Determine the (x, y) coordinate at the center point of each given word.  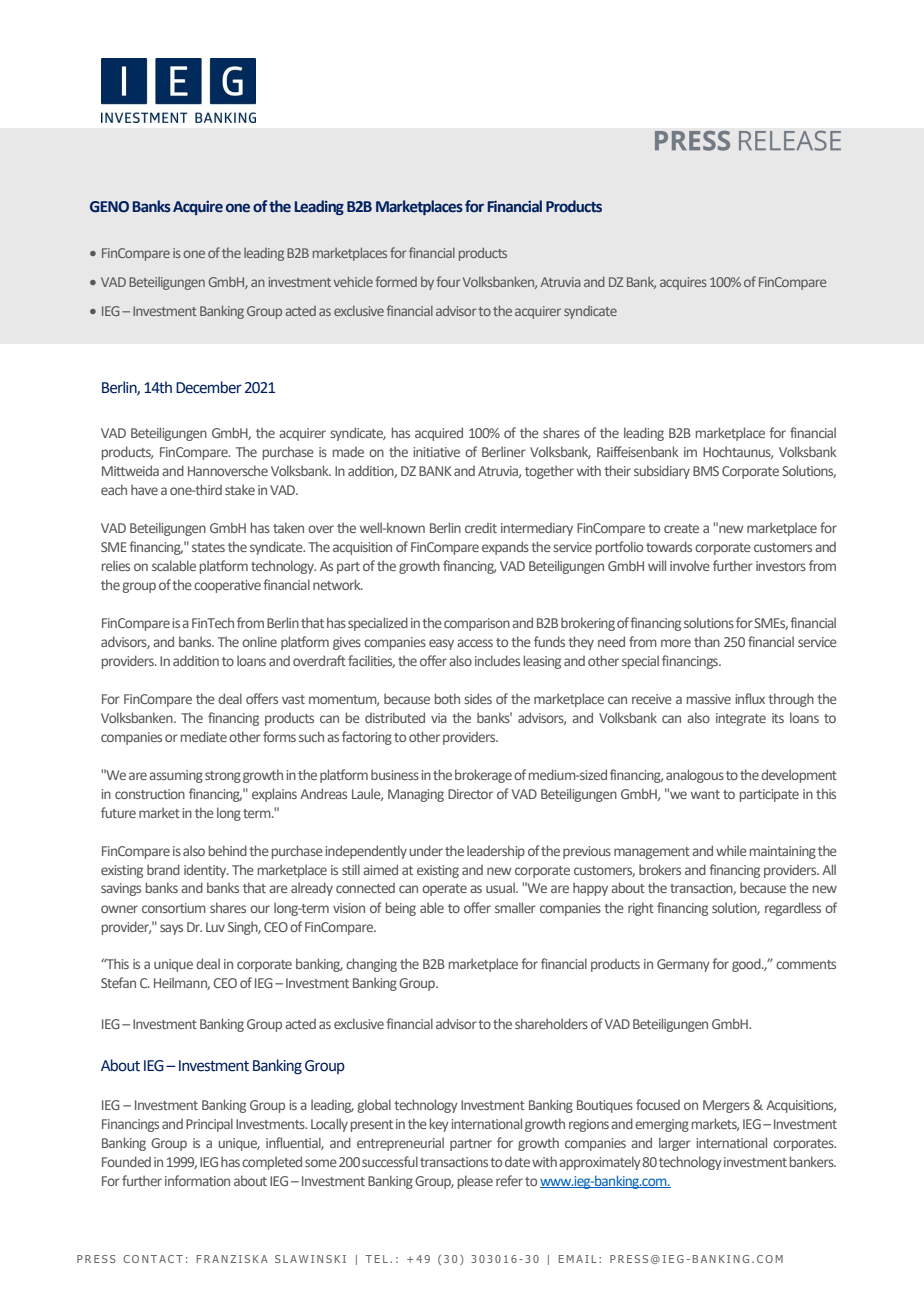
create (681, 528)
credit (481, 528)
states (208, 547)
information (197, 1180)
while (731, 850)
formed (396, 281)
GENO (109, 207)
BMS (706, 471)
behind (228, 850)
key (439, 1125)
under (426, 850)
